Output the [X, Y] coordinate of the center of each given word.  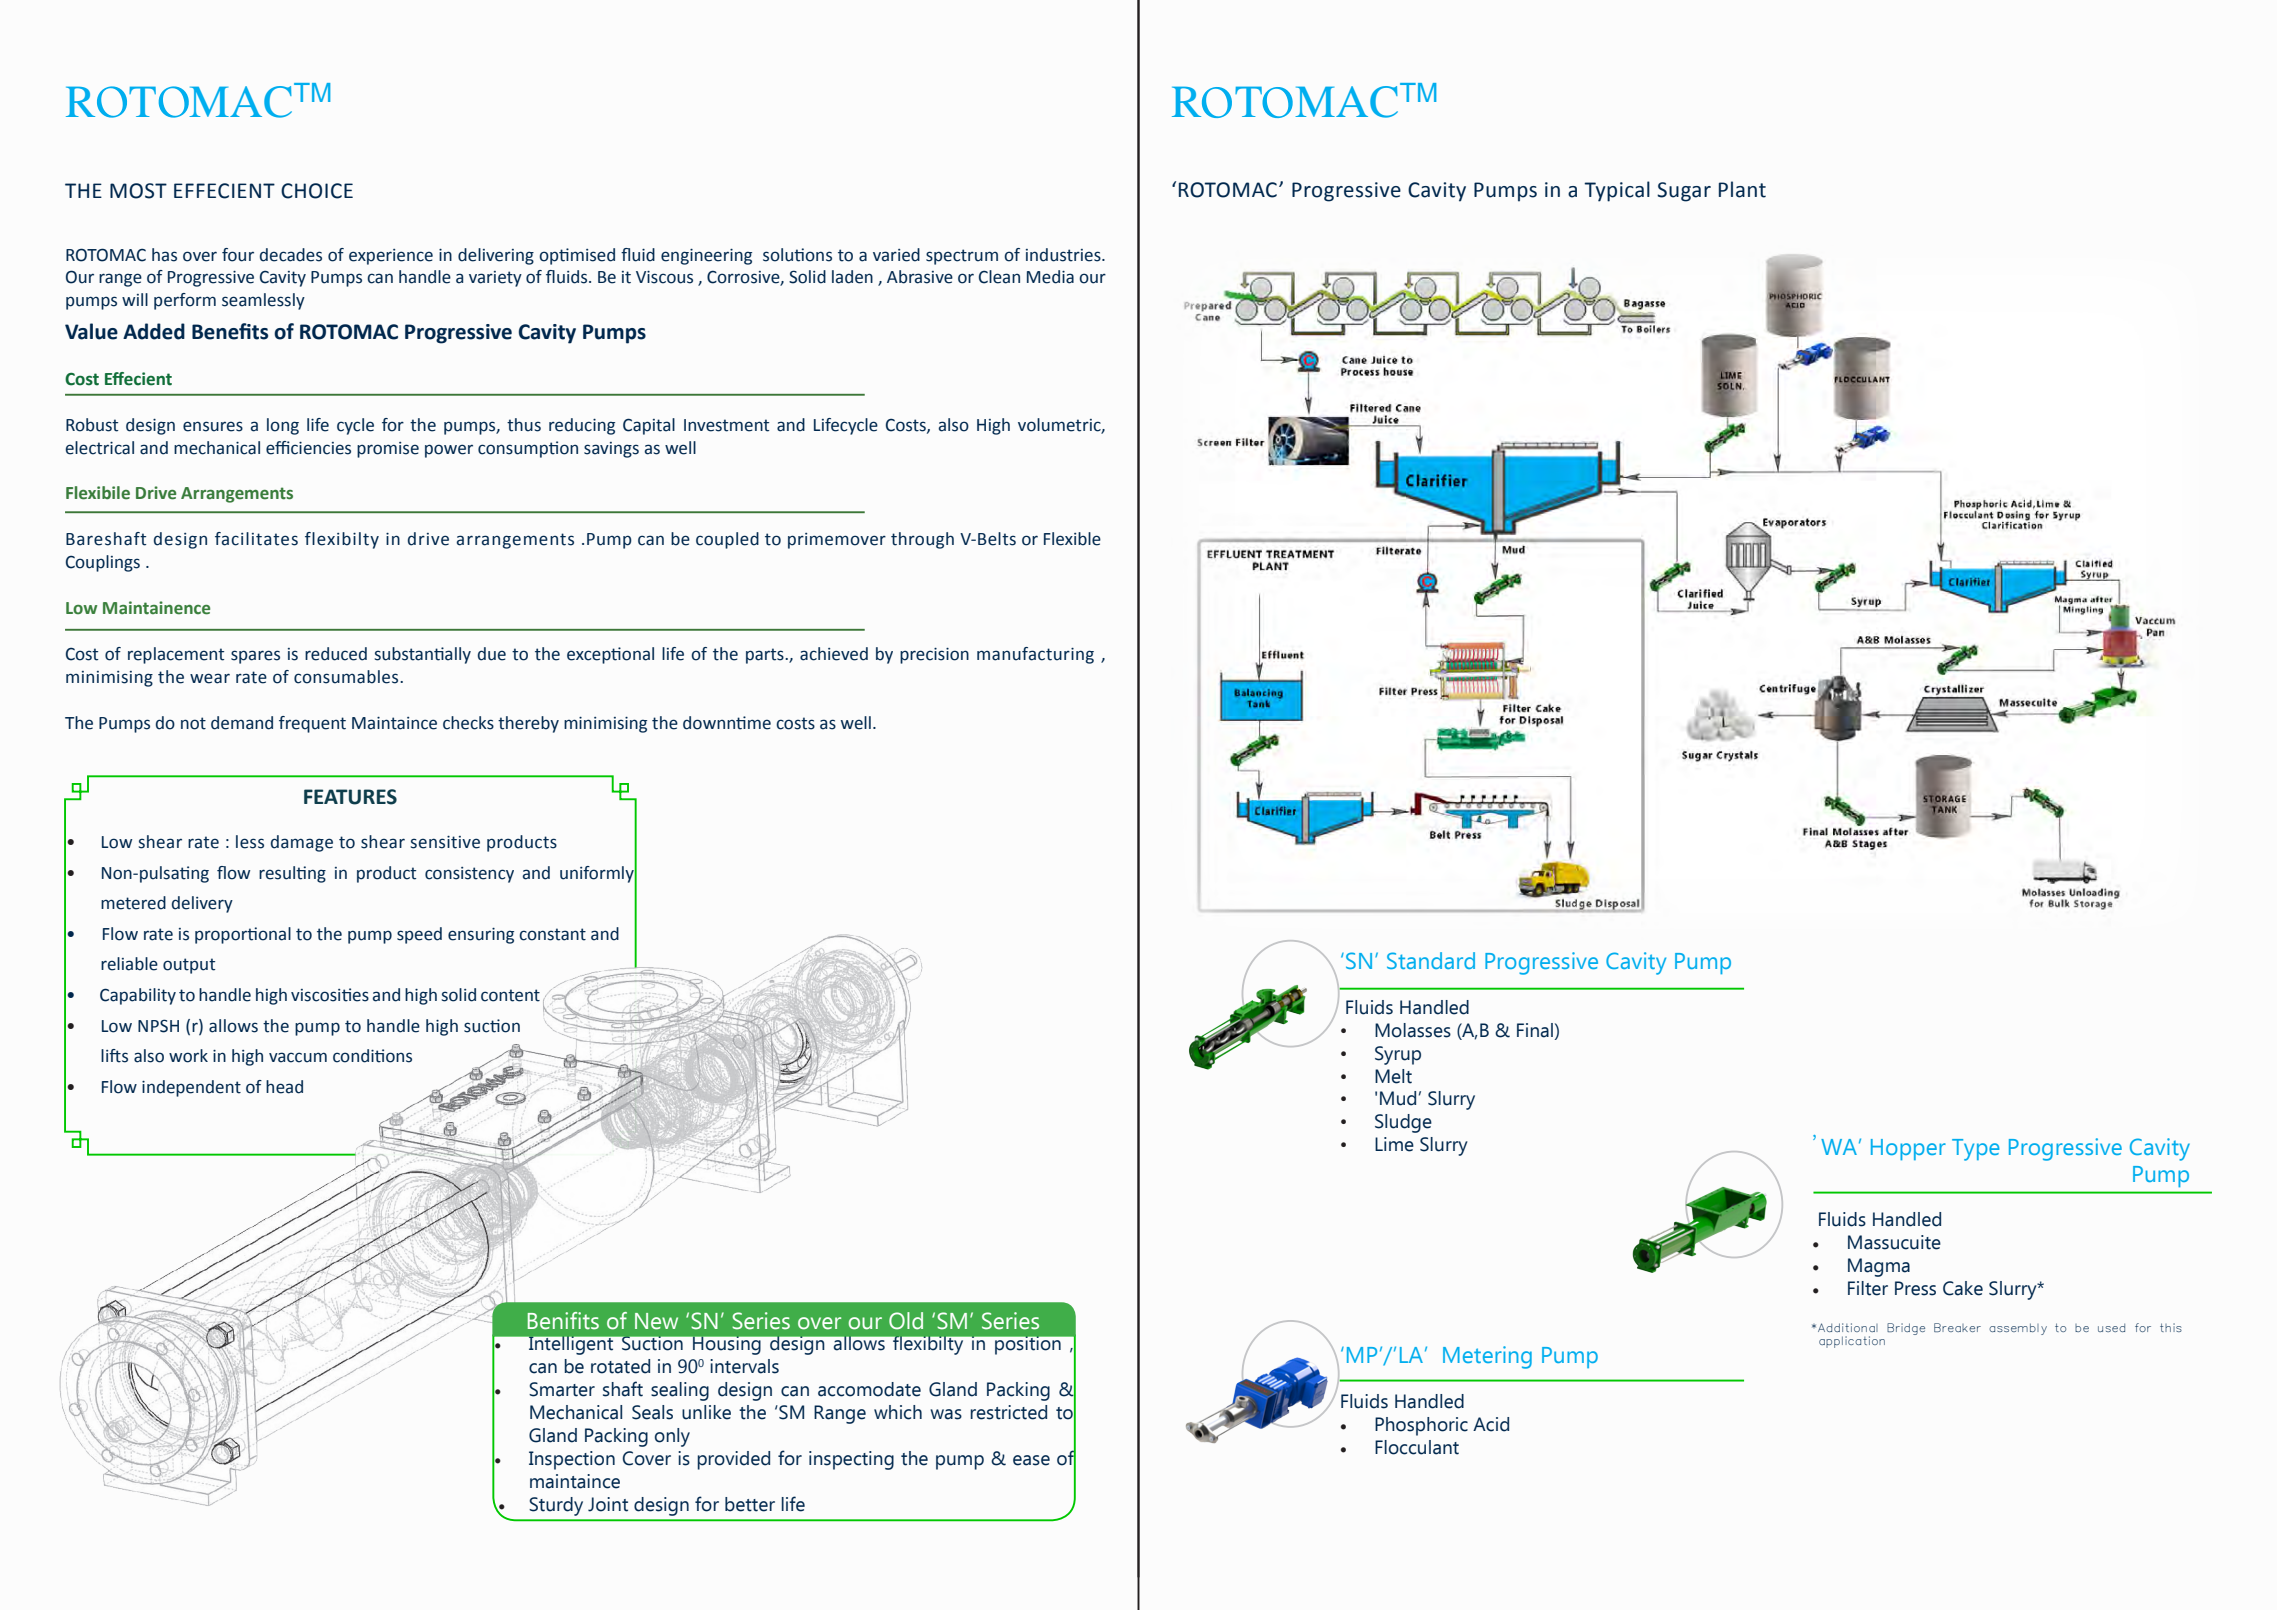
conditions [372, 1056]
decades [291, 255]
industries [1064, 255]
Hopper [1908, 1149]
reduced [336, 654]
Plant [1742, 189]
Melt [1393, 1076]
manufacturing [1035, 655]
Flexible [1072, 539]
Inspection [572, 1460]
